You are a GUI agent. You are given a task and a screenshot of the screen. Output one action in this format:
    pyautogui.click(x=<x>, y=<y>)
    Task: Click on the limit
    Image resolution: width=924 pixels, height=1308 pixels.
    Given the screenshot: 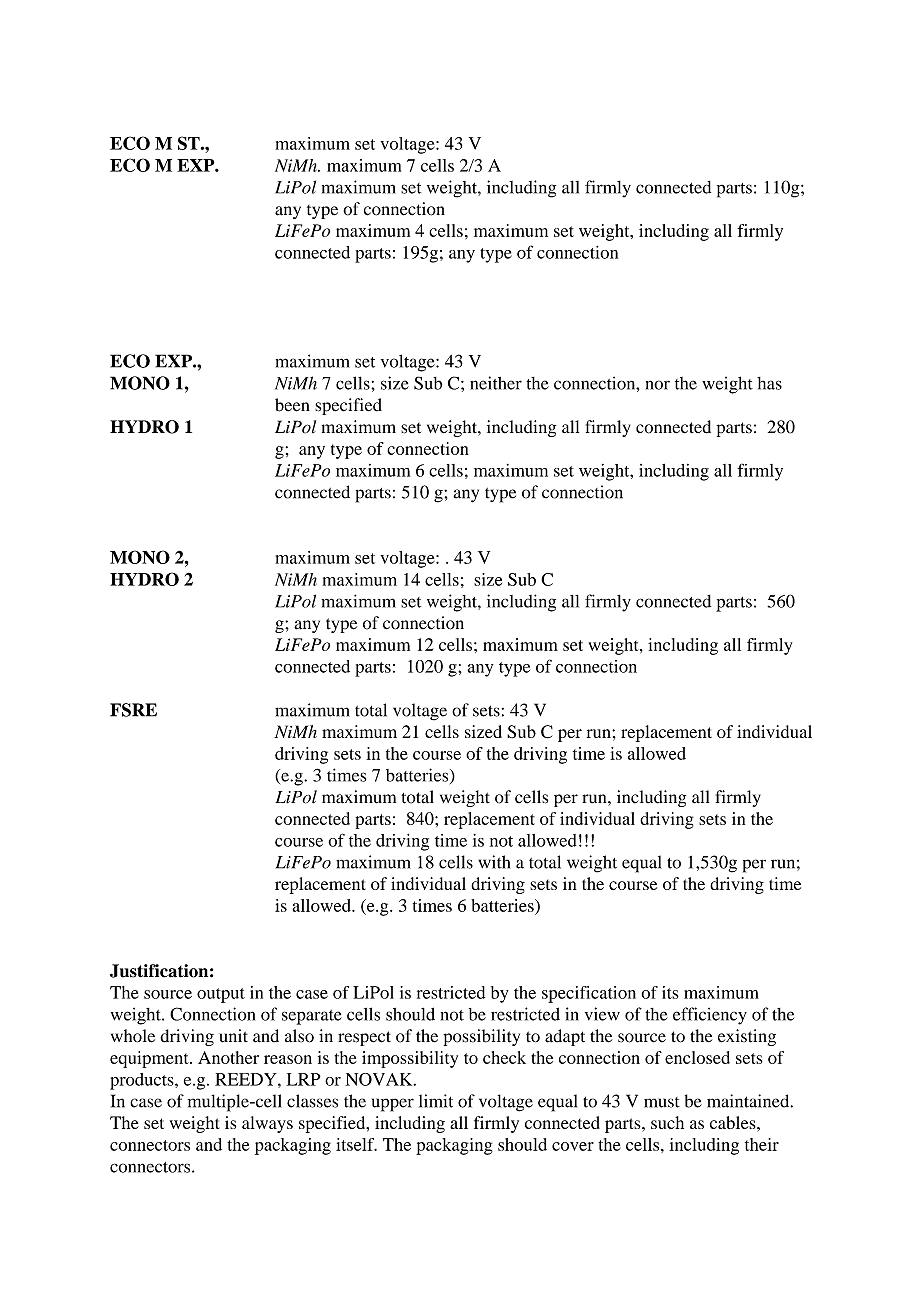 What is the action you would take?
    pyautogui.click(x=436, y=1101)
